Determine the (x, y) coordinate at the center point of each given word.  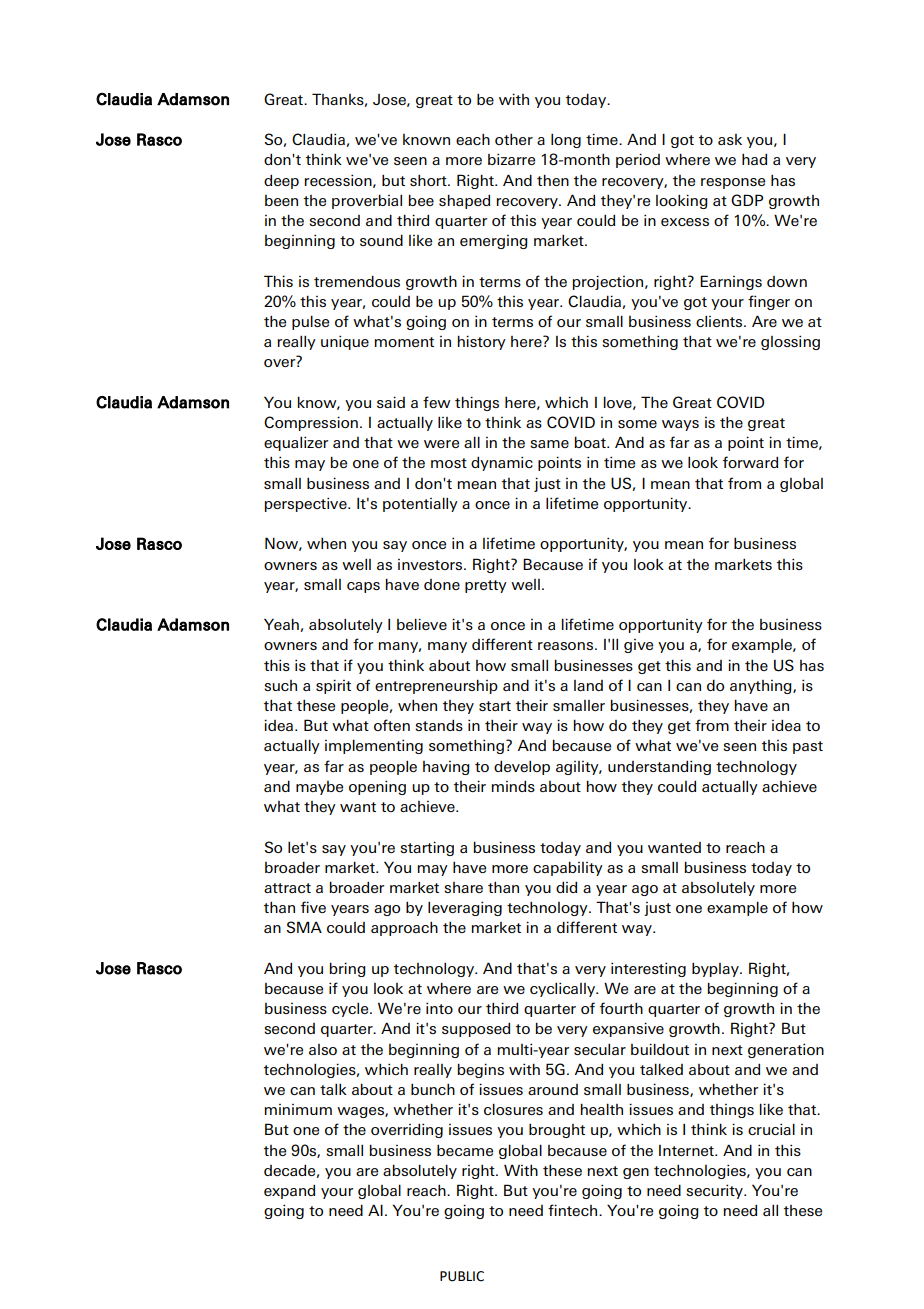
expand (289, 1192)
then (553, 180)
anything (762, 687)
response (733, 183)
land (588, 685)
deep (281, 182)
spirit (333, 686)
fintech (574, 1210)
